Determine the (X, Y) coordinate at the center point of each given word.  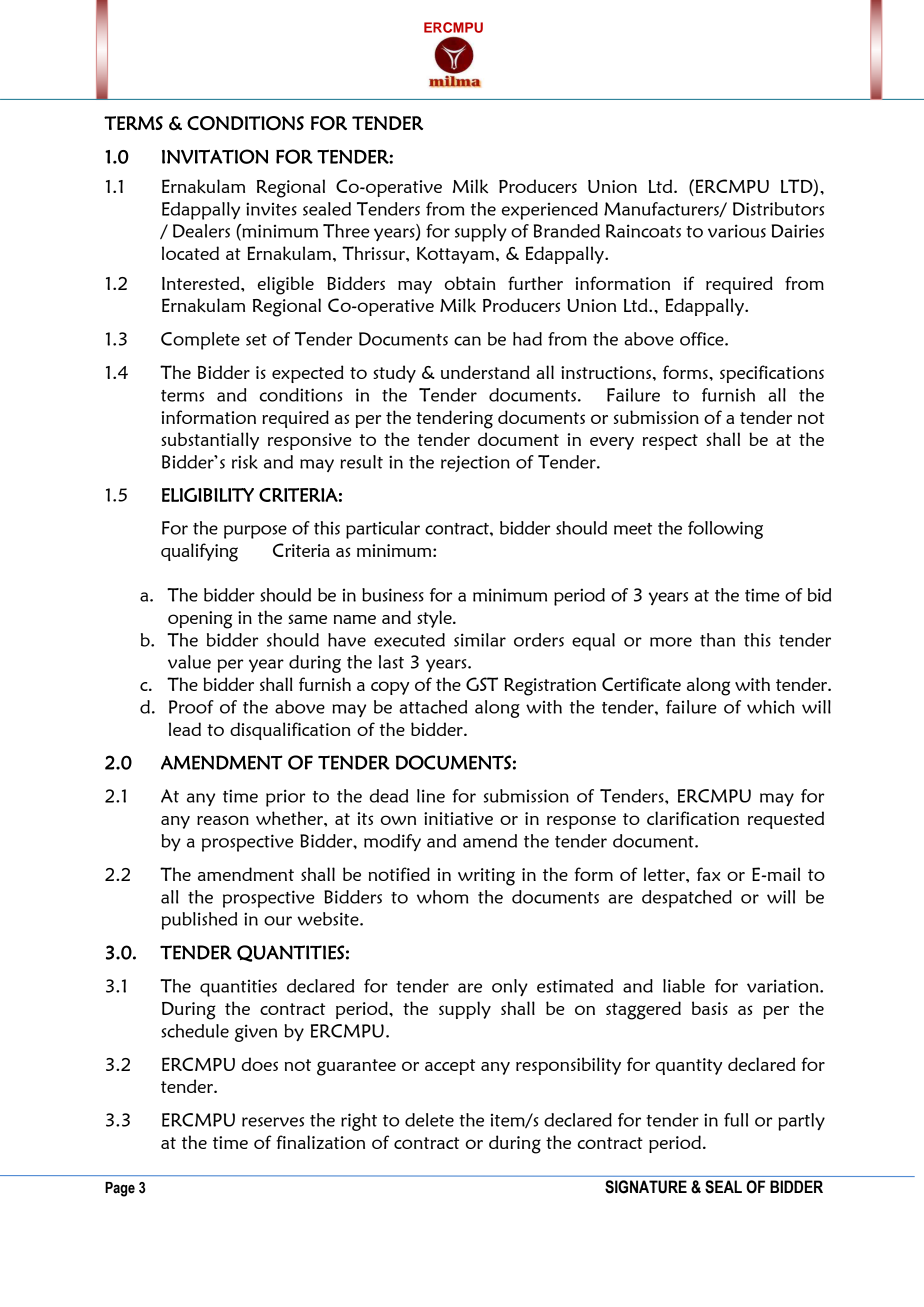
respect (670, 442)
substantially (210, 441)
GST (482, 684)
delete (429, 1120)
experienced (550, 211)
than (717, 640)
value (189, 662)
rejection (475, 463)
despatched (687, 899)
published (199, 921)
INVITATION (215, 156)
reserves (273, 1122)
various (737, 231)
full (736, 1120)
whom (443, 897)
